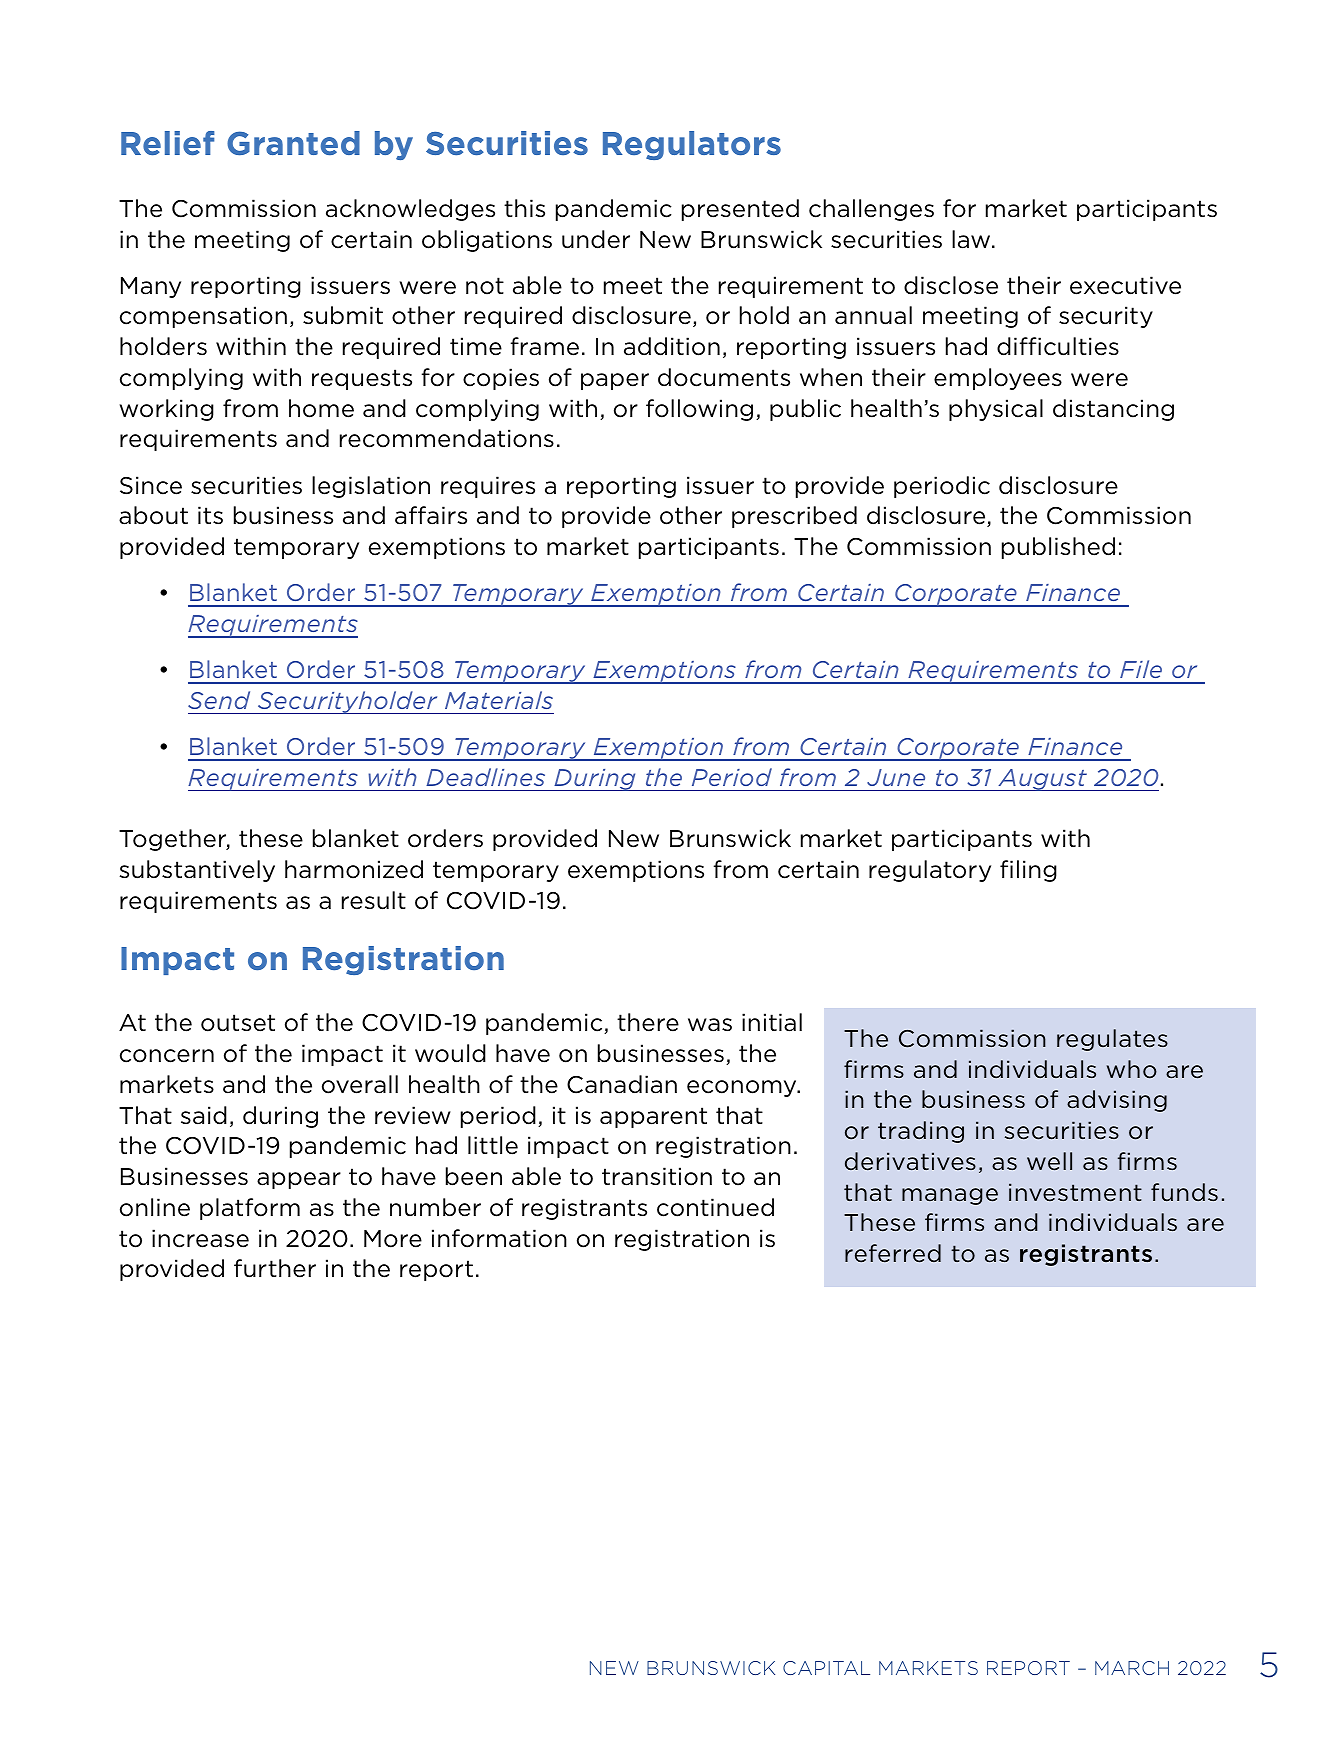 The height and width of the screenshot is (1739, 1344). I want to click on prescribed, so click(794, 517).
